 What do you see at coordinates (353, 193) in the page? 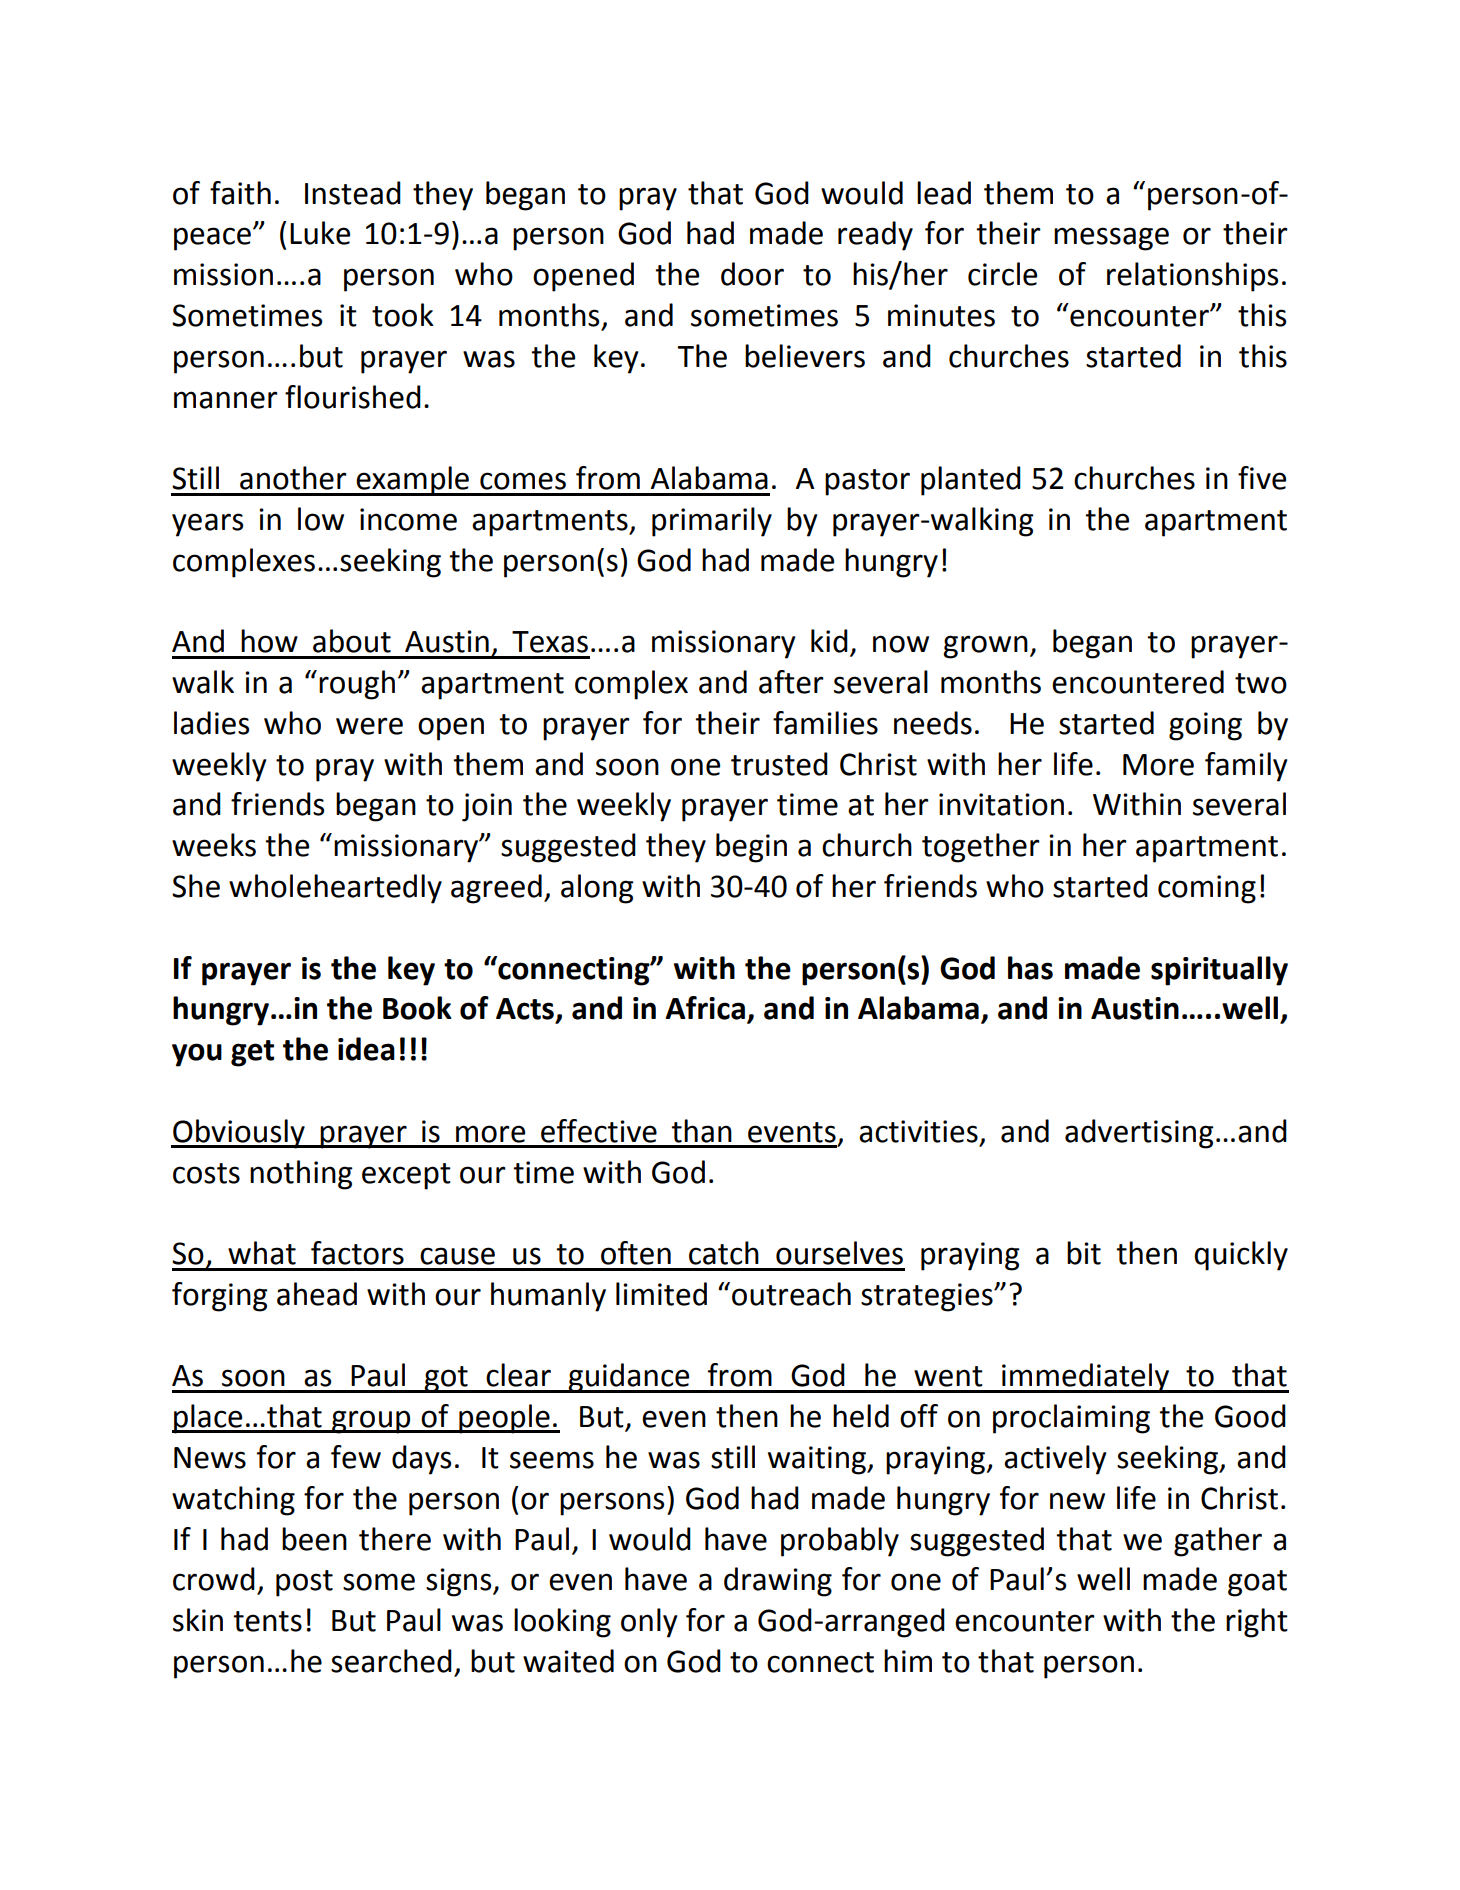
I see `Instead` at bounding box center [353, 193].
